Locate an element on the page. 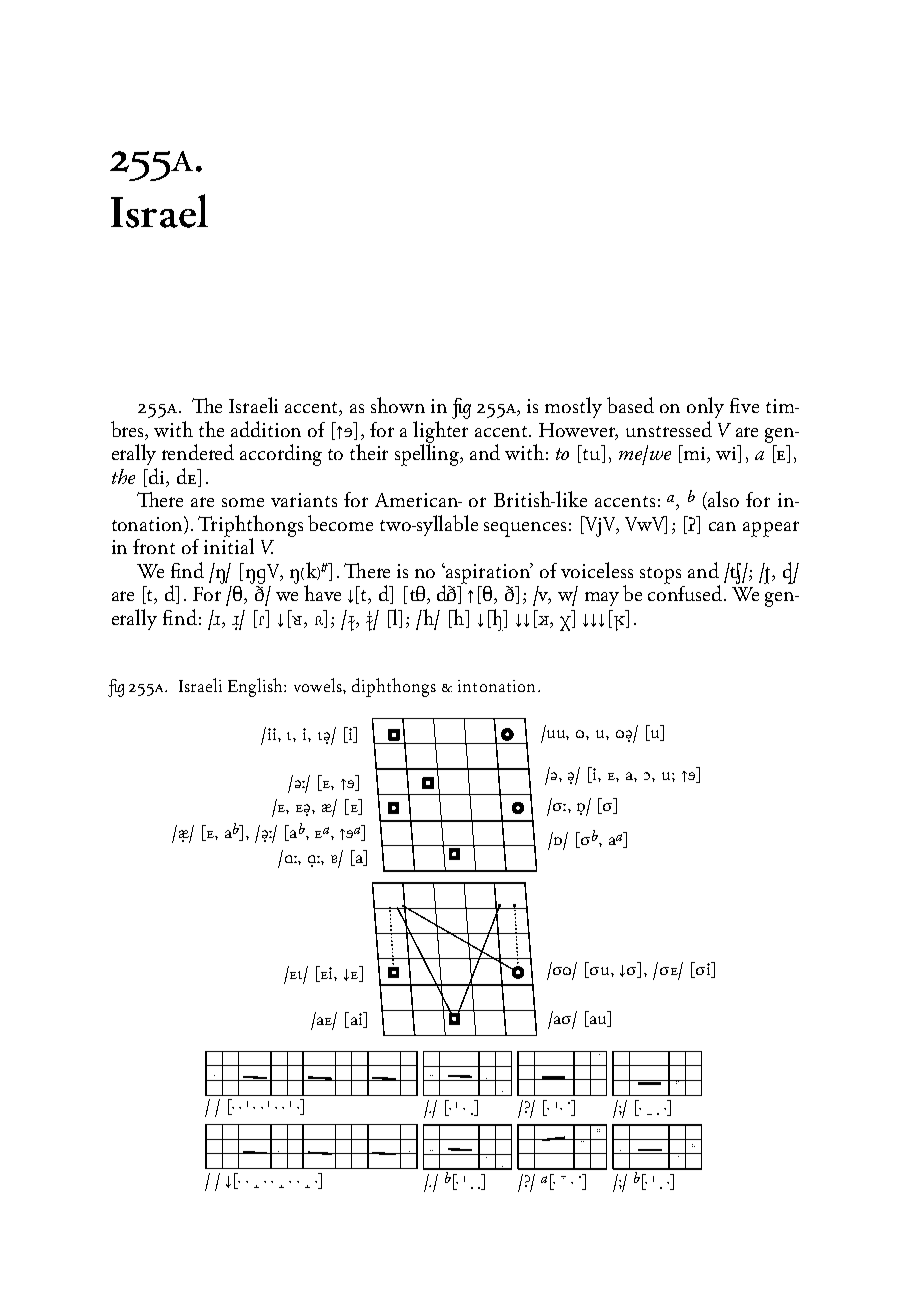 The image size is (924, 1308). also is located at coordinates (723, 499).
